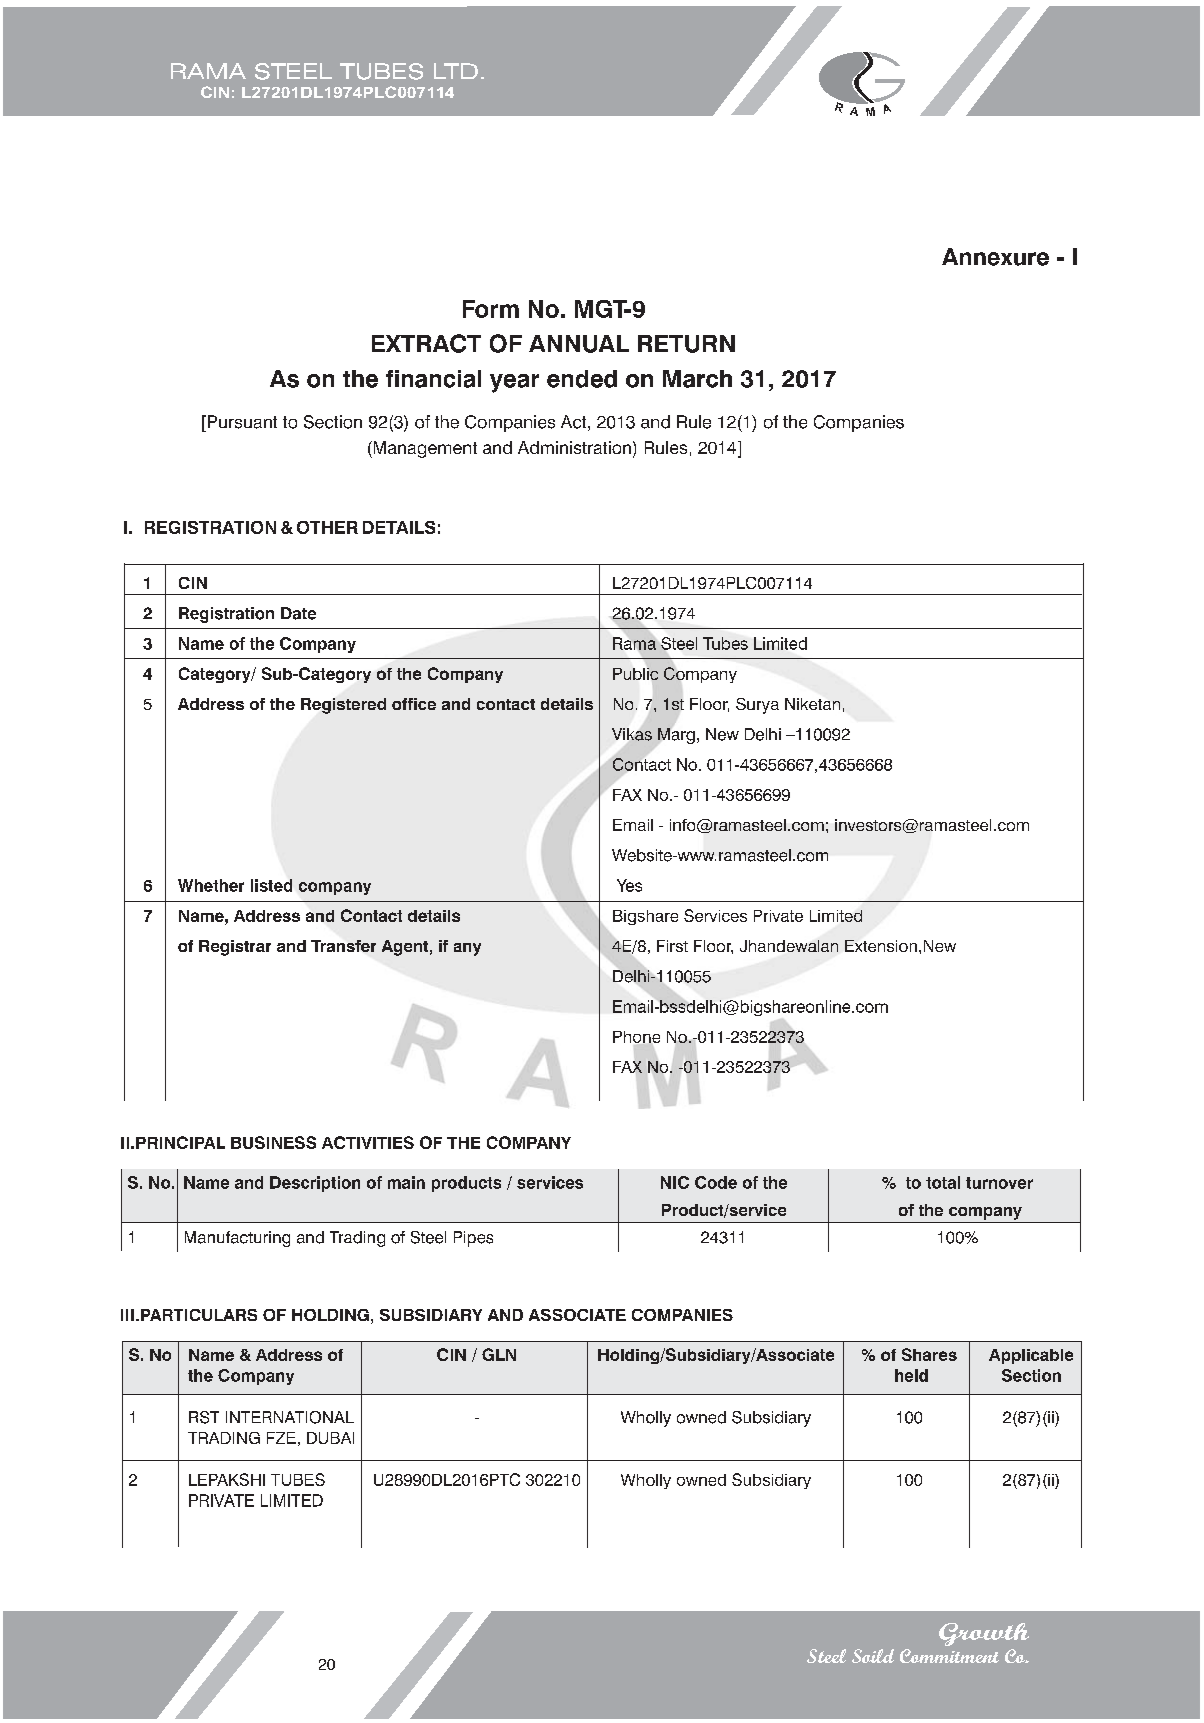  Describe the element at coordinates (984, 1634) in the screenshot. I see `Growth` at that location.
